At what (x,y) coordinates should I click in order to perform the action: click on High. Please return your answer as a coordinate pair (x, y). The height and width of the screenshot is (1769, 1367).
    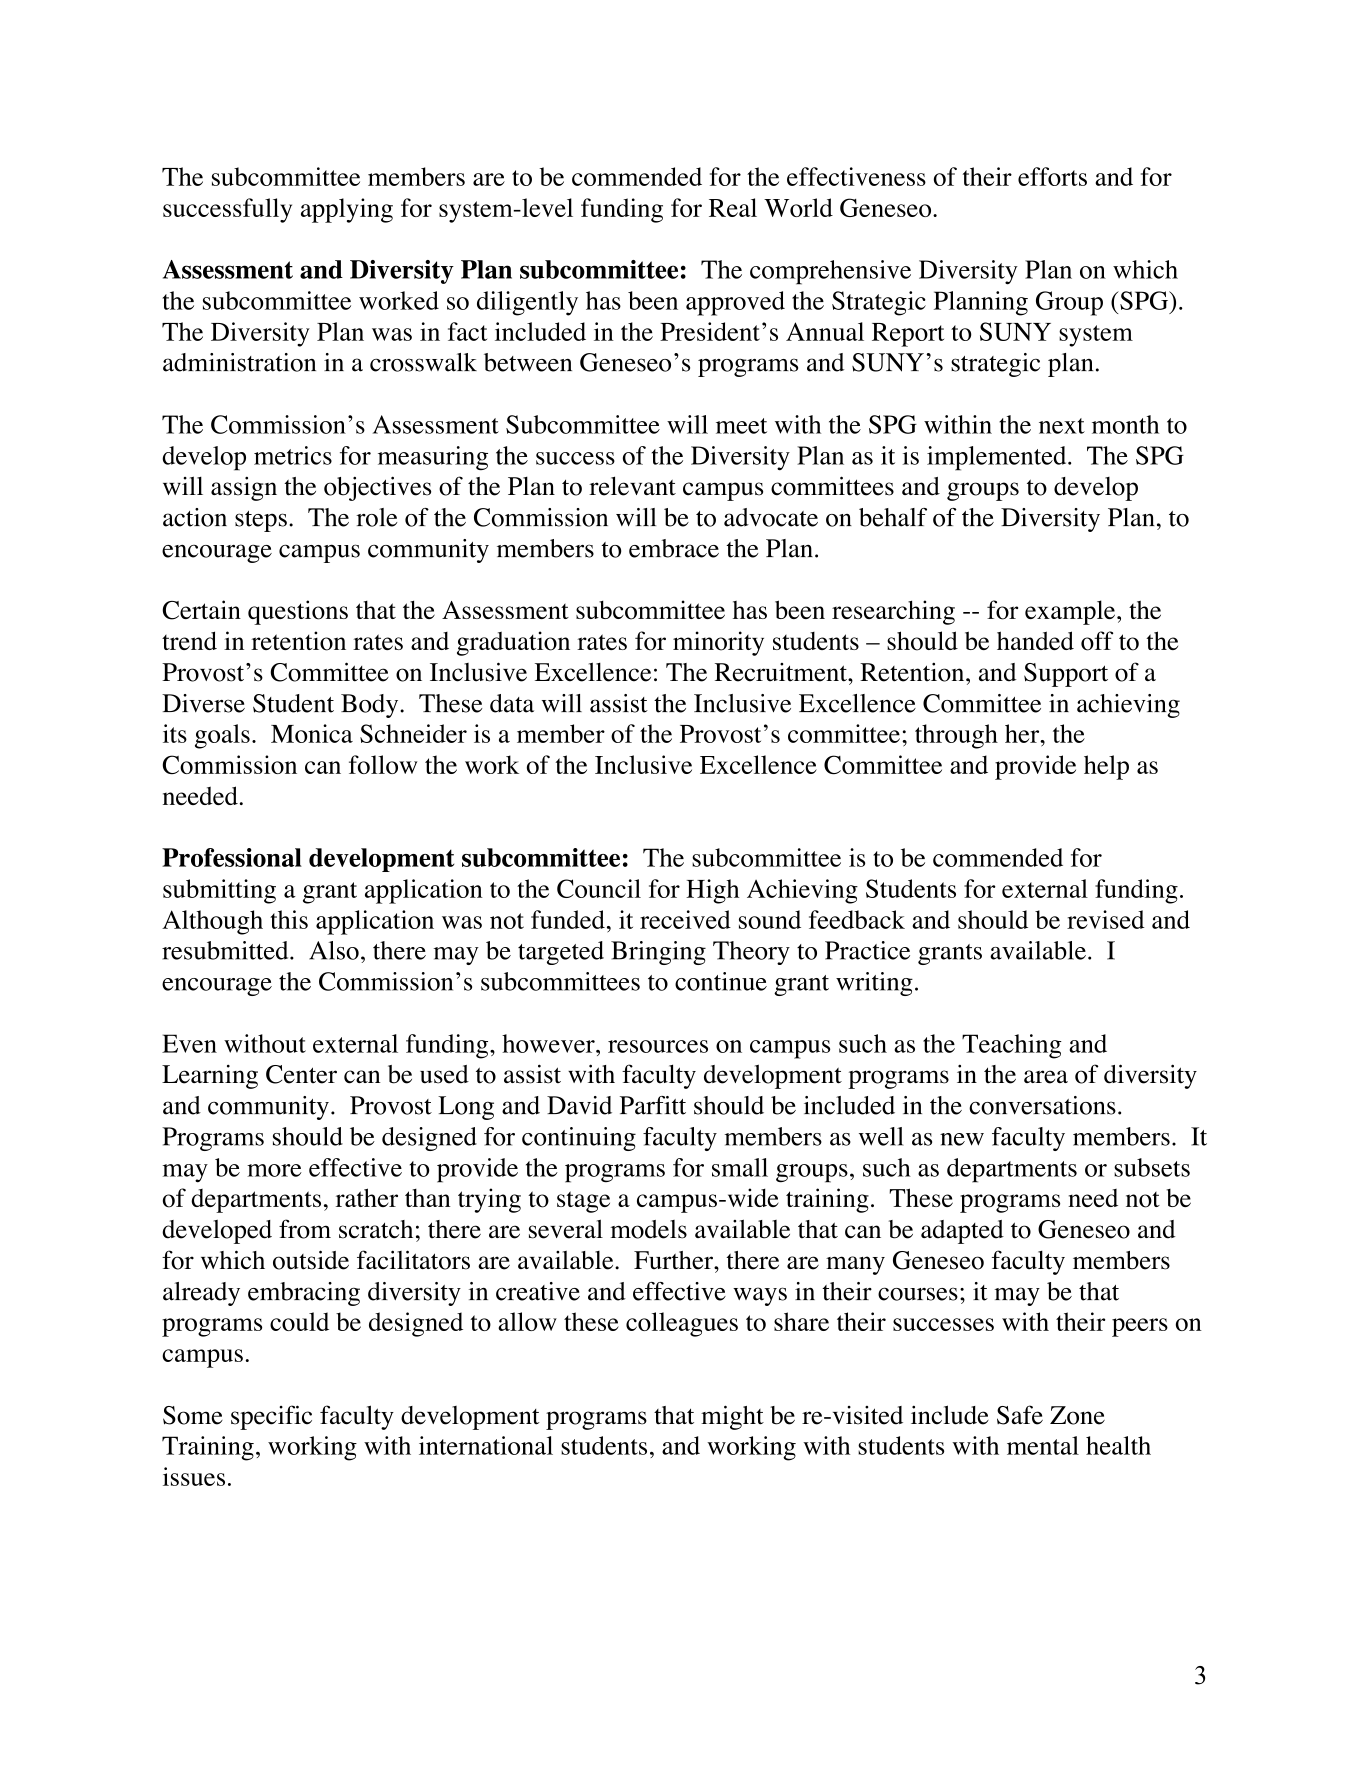
    Looking at the image, I should click on (712, 891).
